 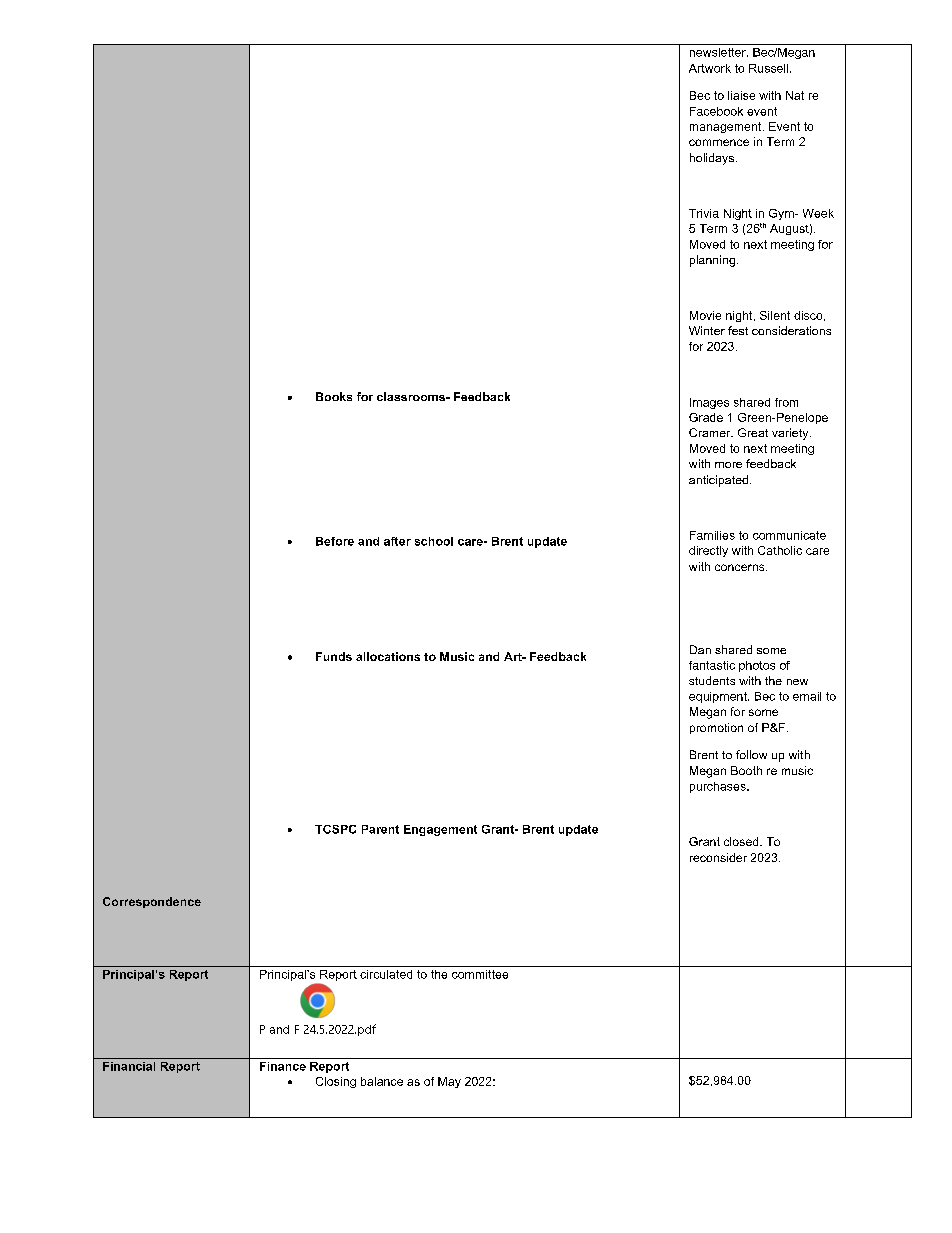 I want to click on Images, so click(x=709, y=403).
